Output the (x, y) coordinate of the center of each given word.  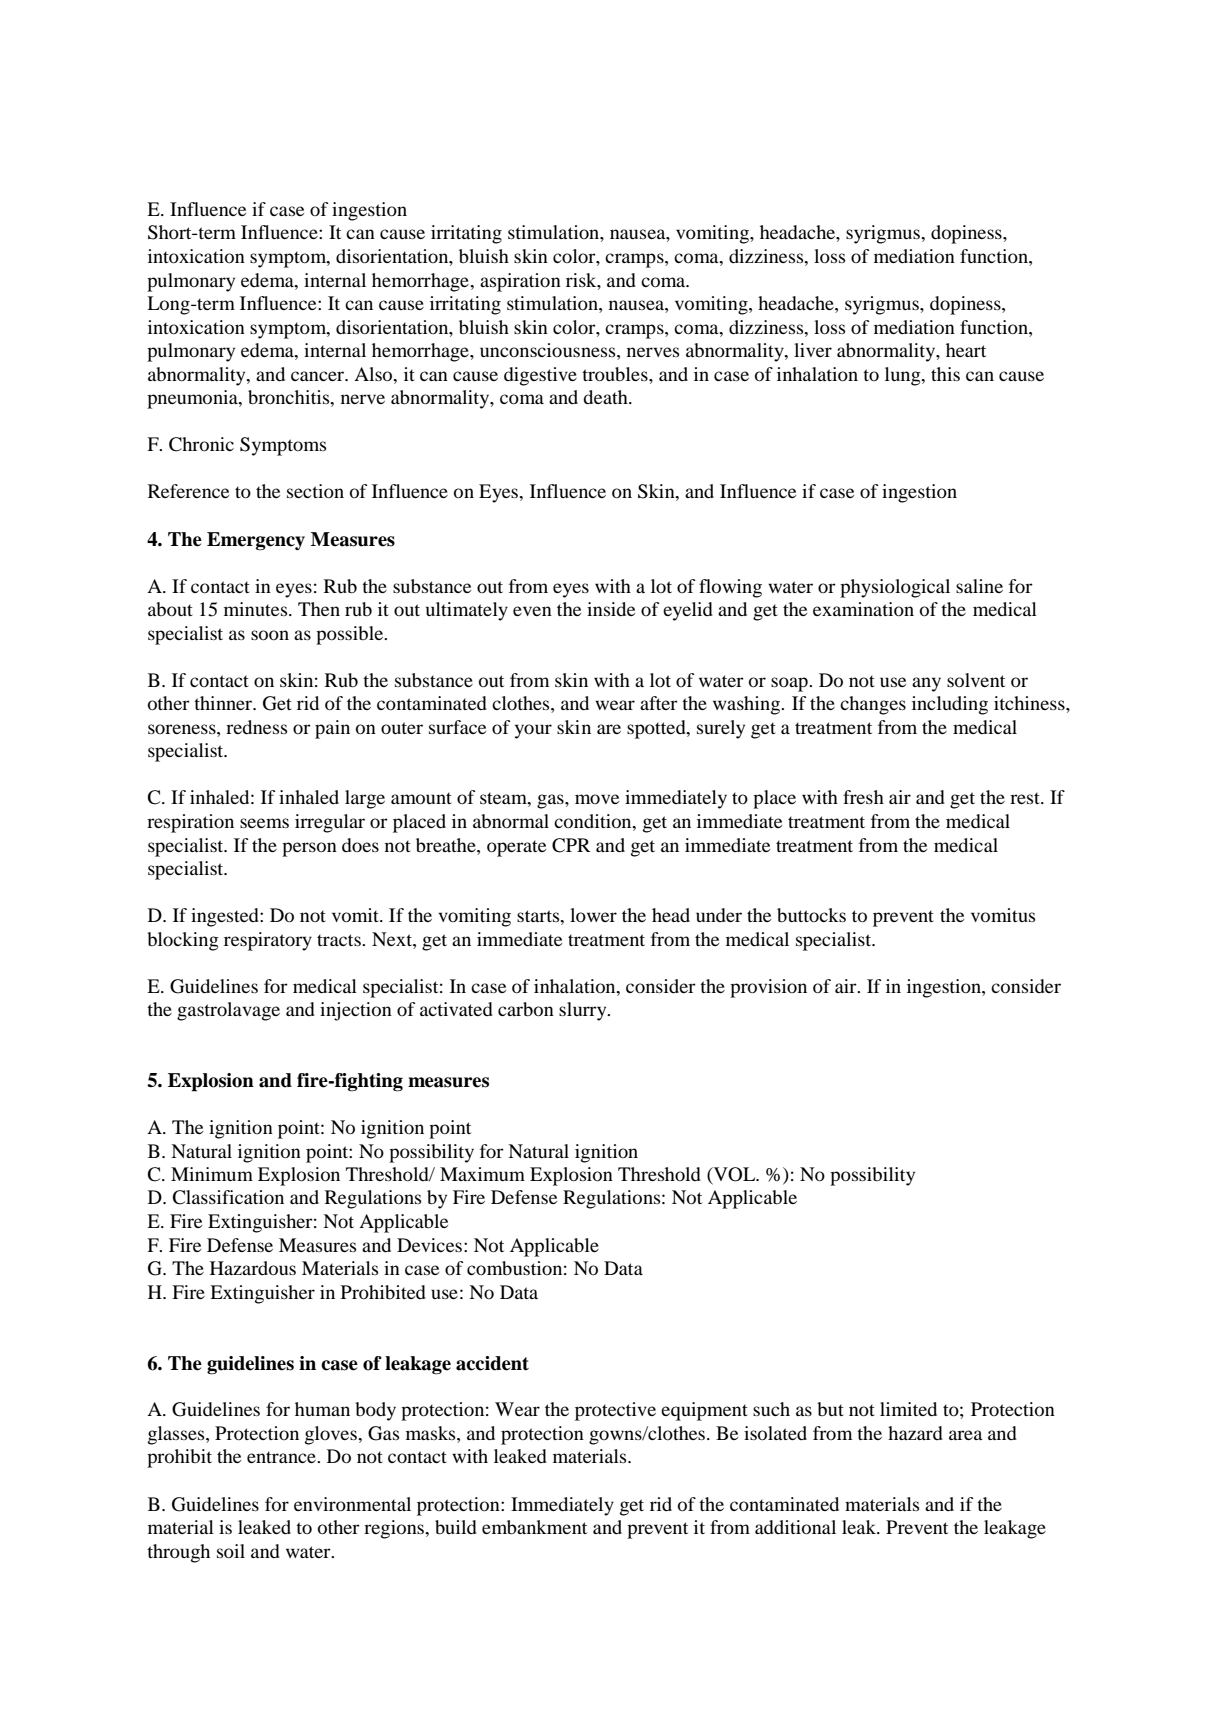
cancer (318, 376)
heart (966, 350)
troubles (616, 374)
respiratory (268, 941)
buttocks (811, 915)
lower (593, 915)
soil (231, 1551)
